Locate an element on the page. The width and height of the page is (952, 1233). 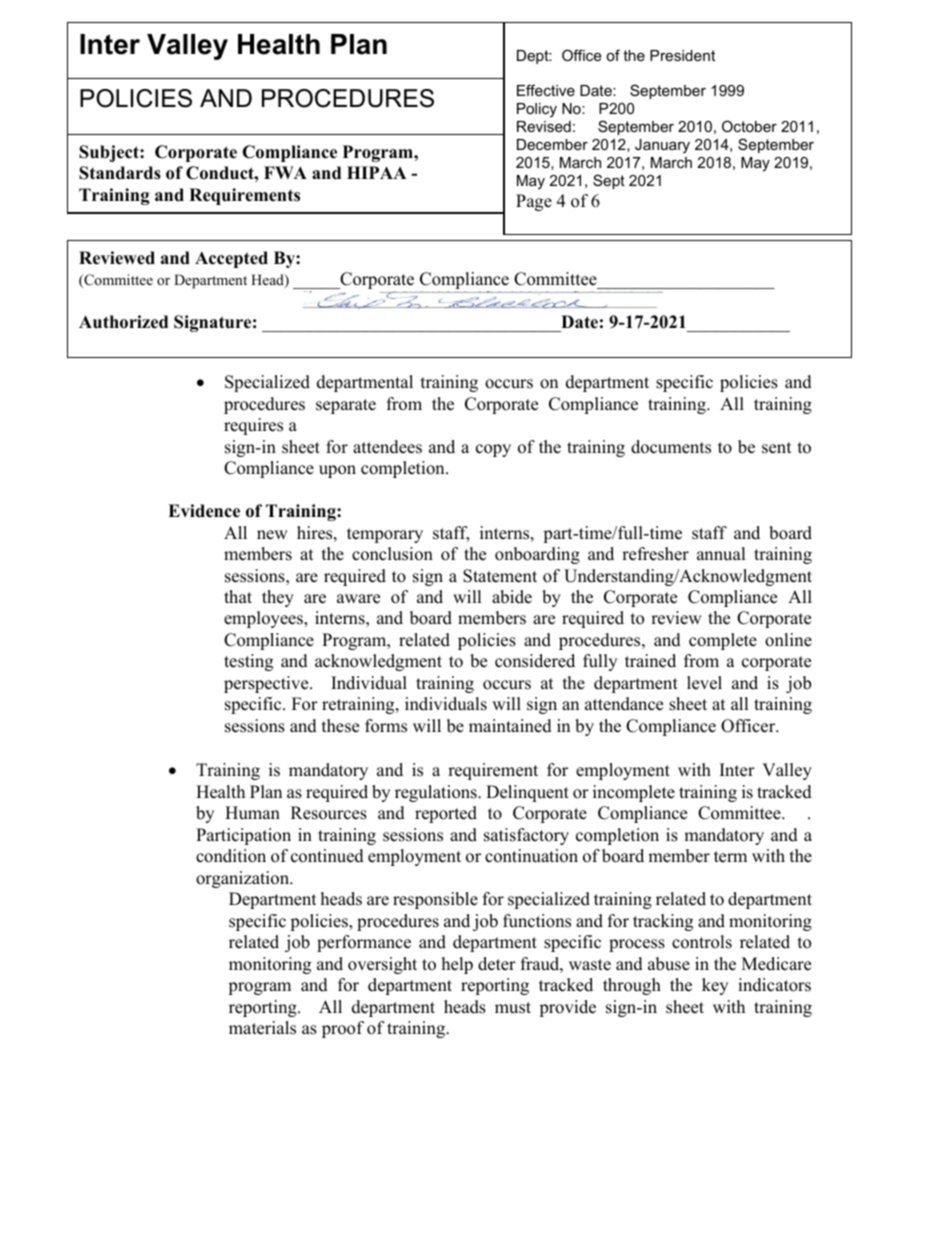
Accepted is located at coordinates (231, 259).
